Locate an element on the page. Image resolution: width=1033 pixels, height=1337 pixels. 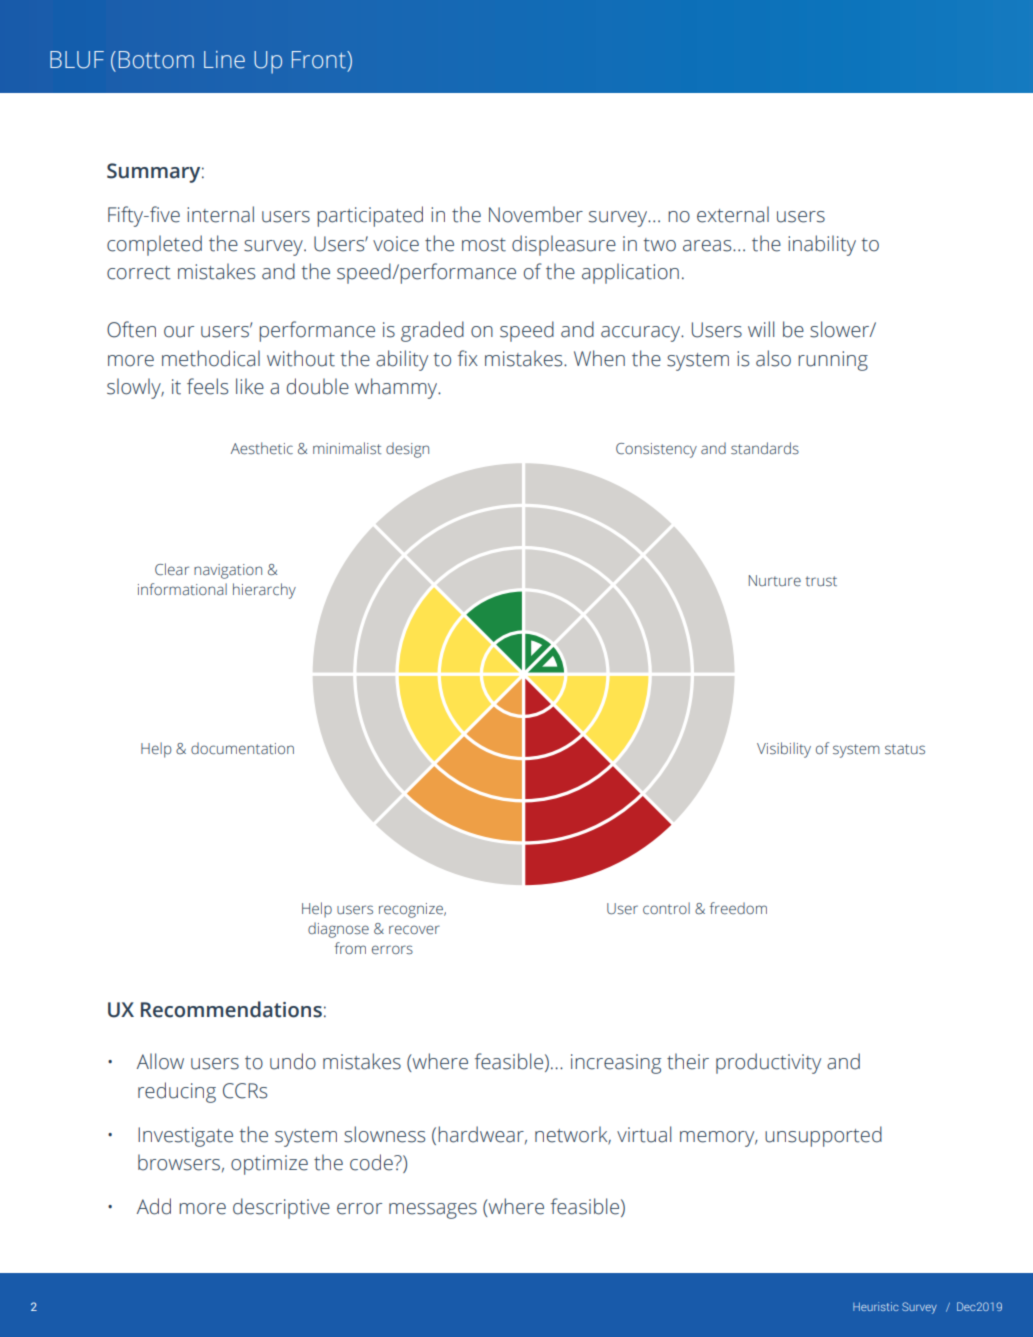
design is located at coordinates (407, 450).
